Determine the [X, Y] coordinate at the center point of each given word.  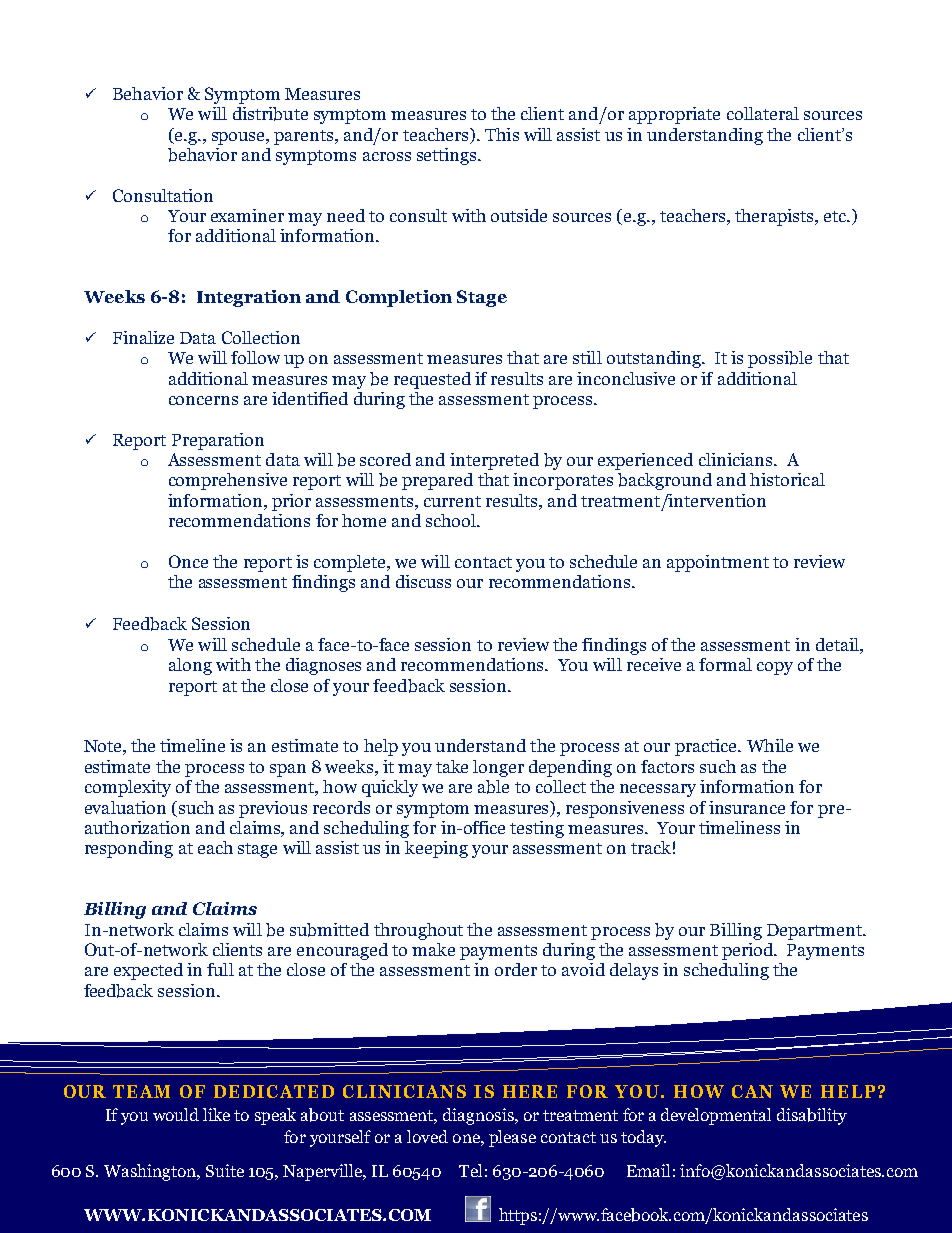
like [216, 1114]
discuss [423, 581]
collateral [763, 113]
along [190, 666]
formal [725, 664]
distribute [270, 114]
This [502, 134]
